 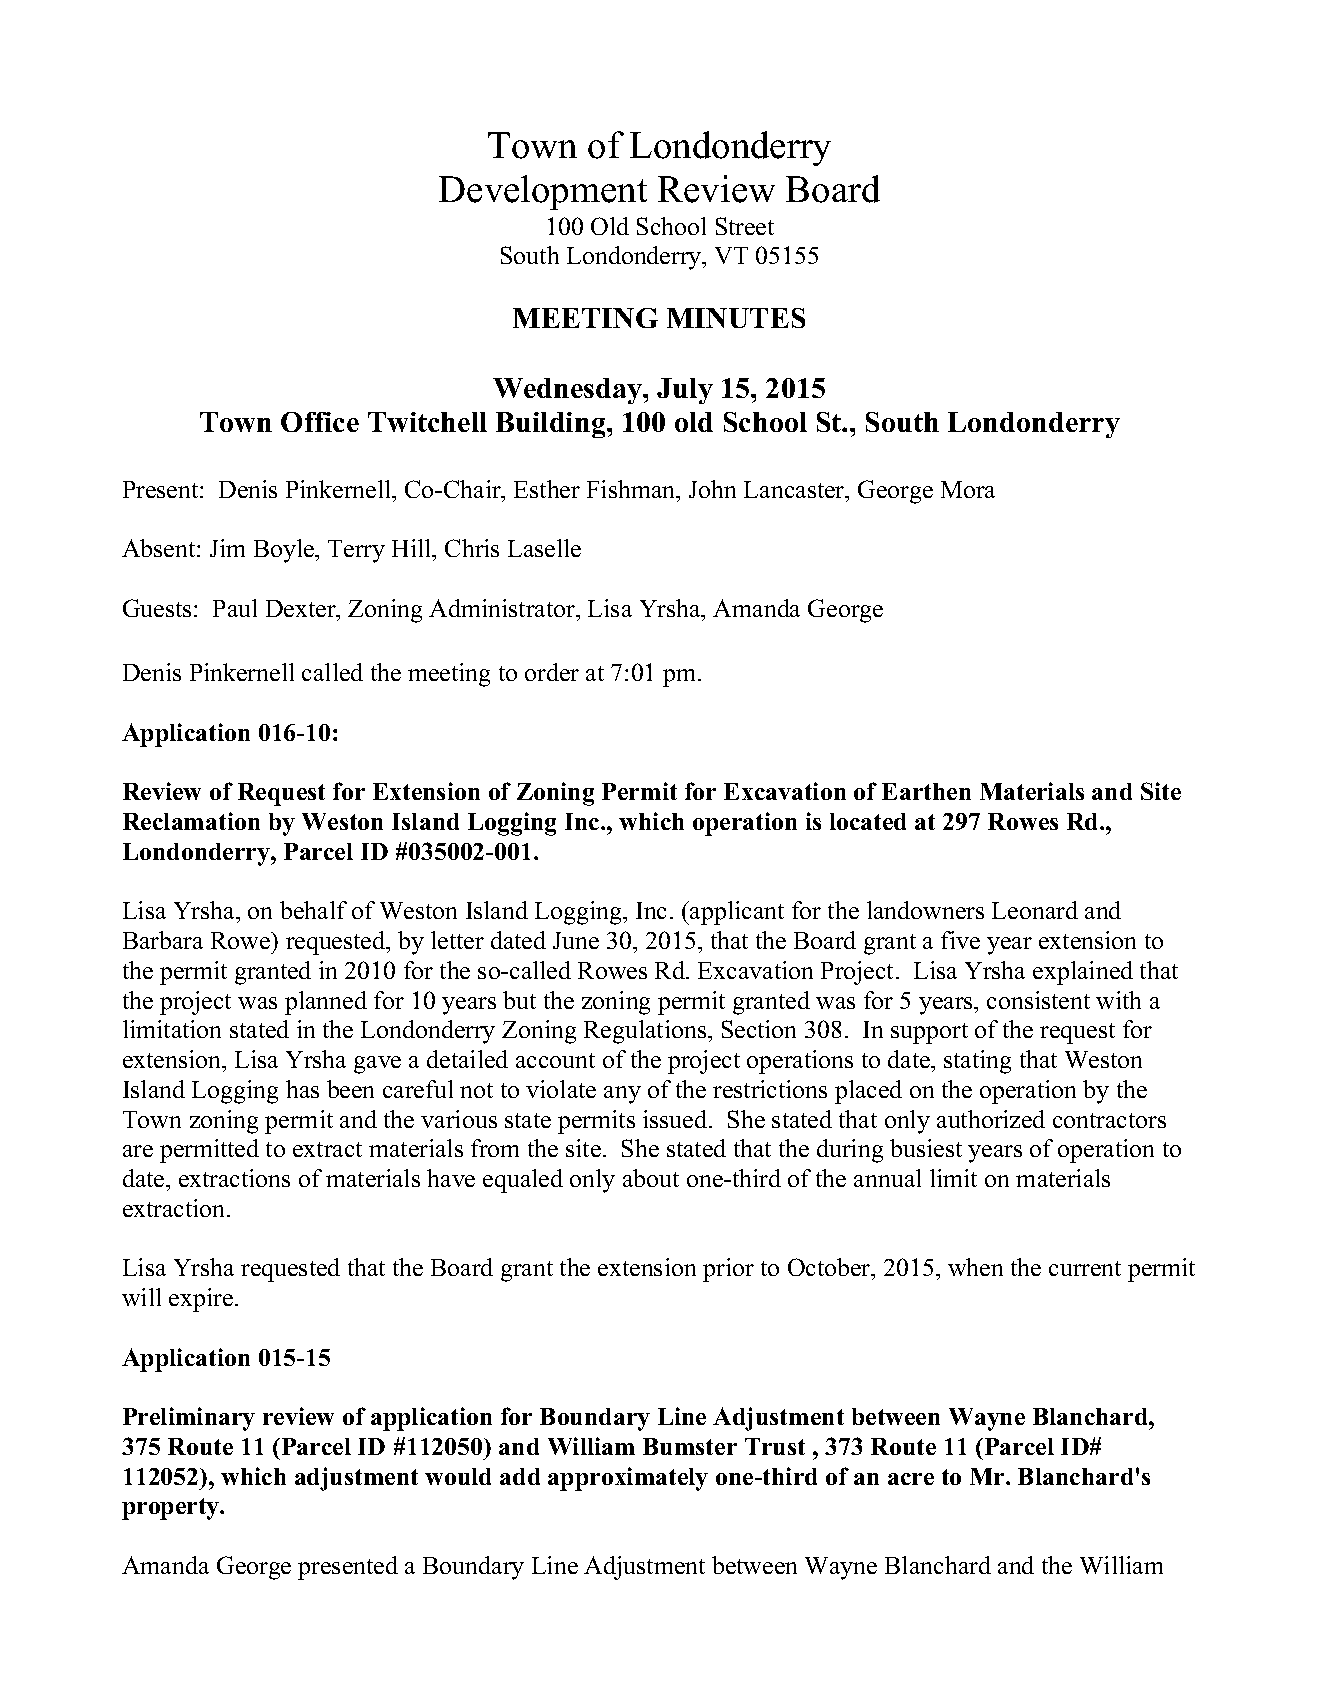 I want to click on approximately, so click(x=628, y=1479).
